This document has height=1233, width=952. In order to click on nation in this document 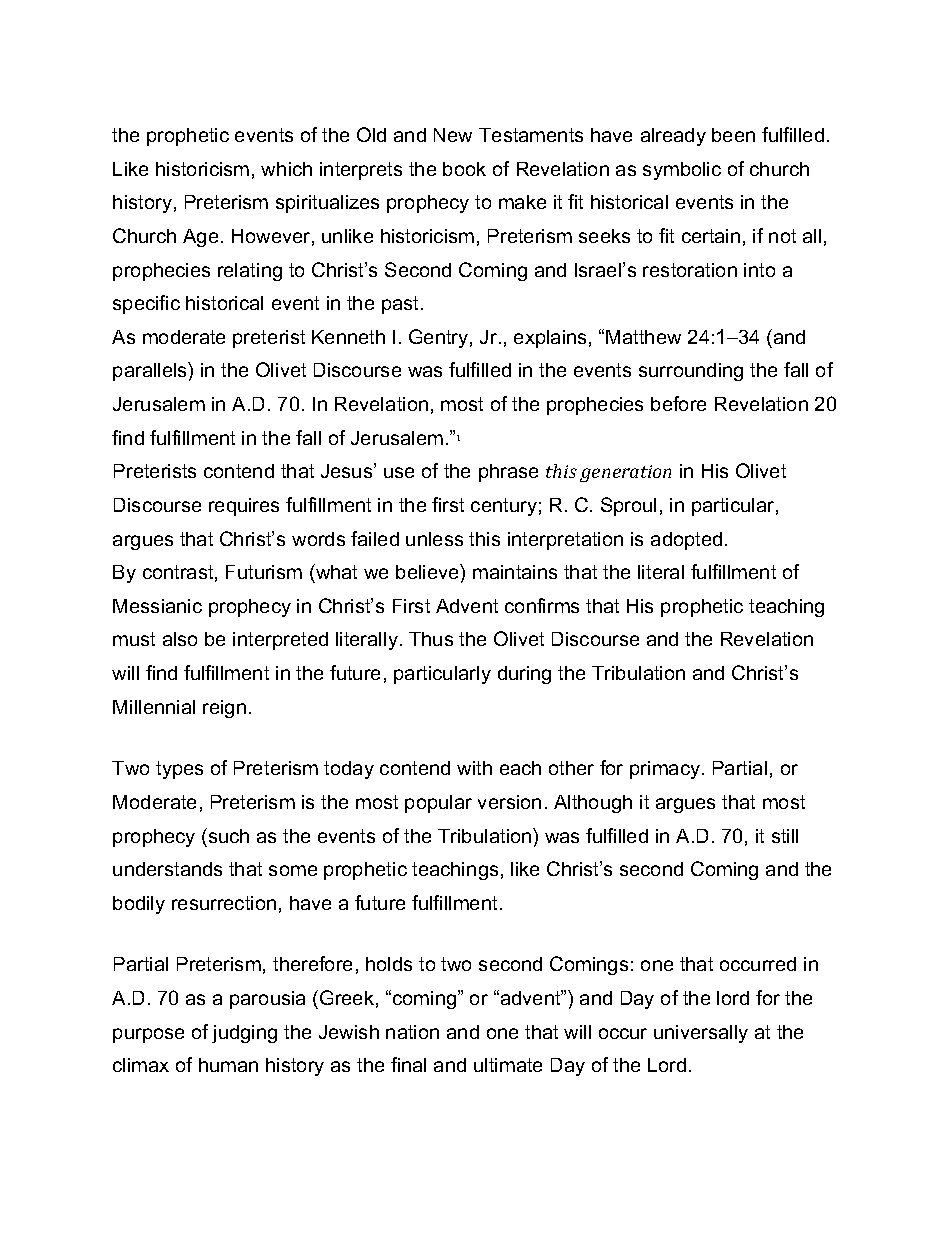, I will do `click(412, 1032)`.
